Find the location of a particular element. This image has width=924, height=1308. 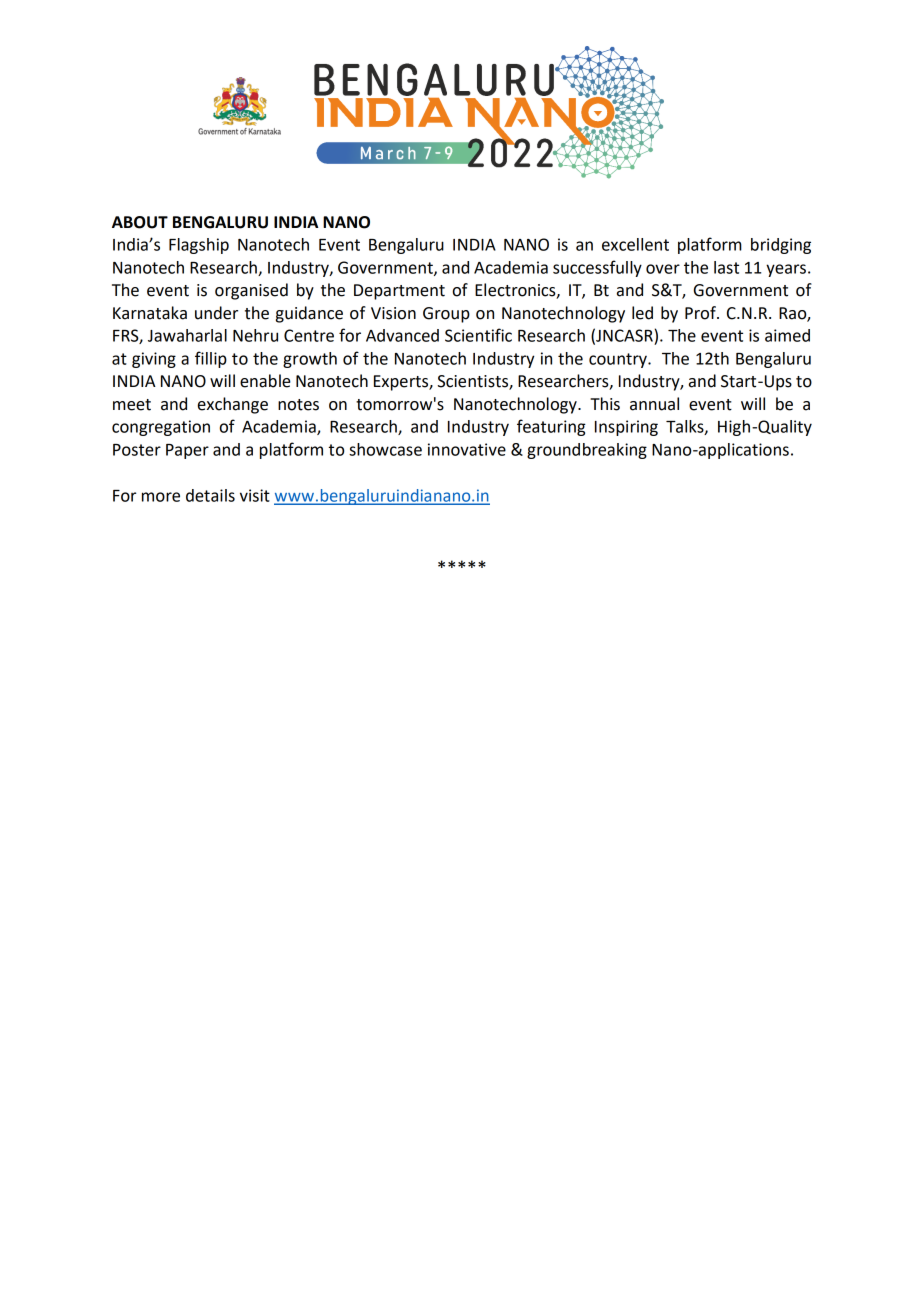

fillip is located at coordinates (211, 359).
